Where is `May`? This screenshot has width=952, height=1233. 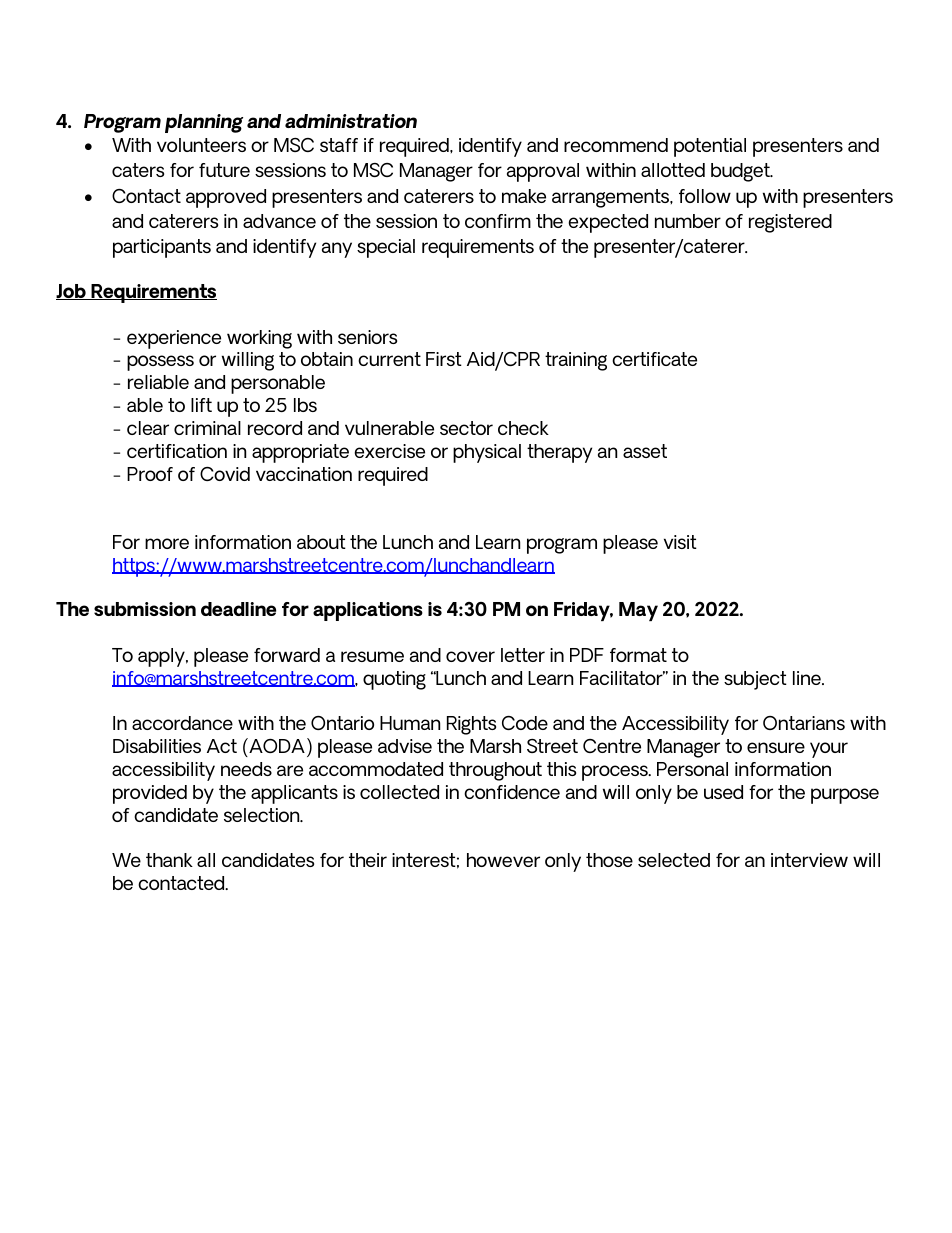
May is located at coordinates (638, 611).
